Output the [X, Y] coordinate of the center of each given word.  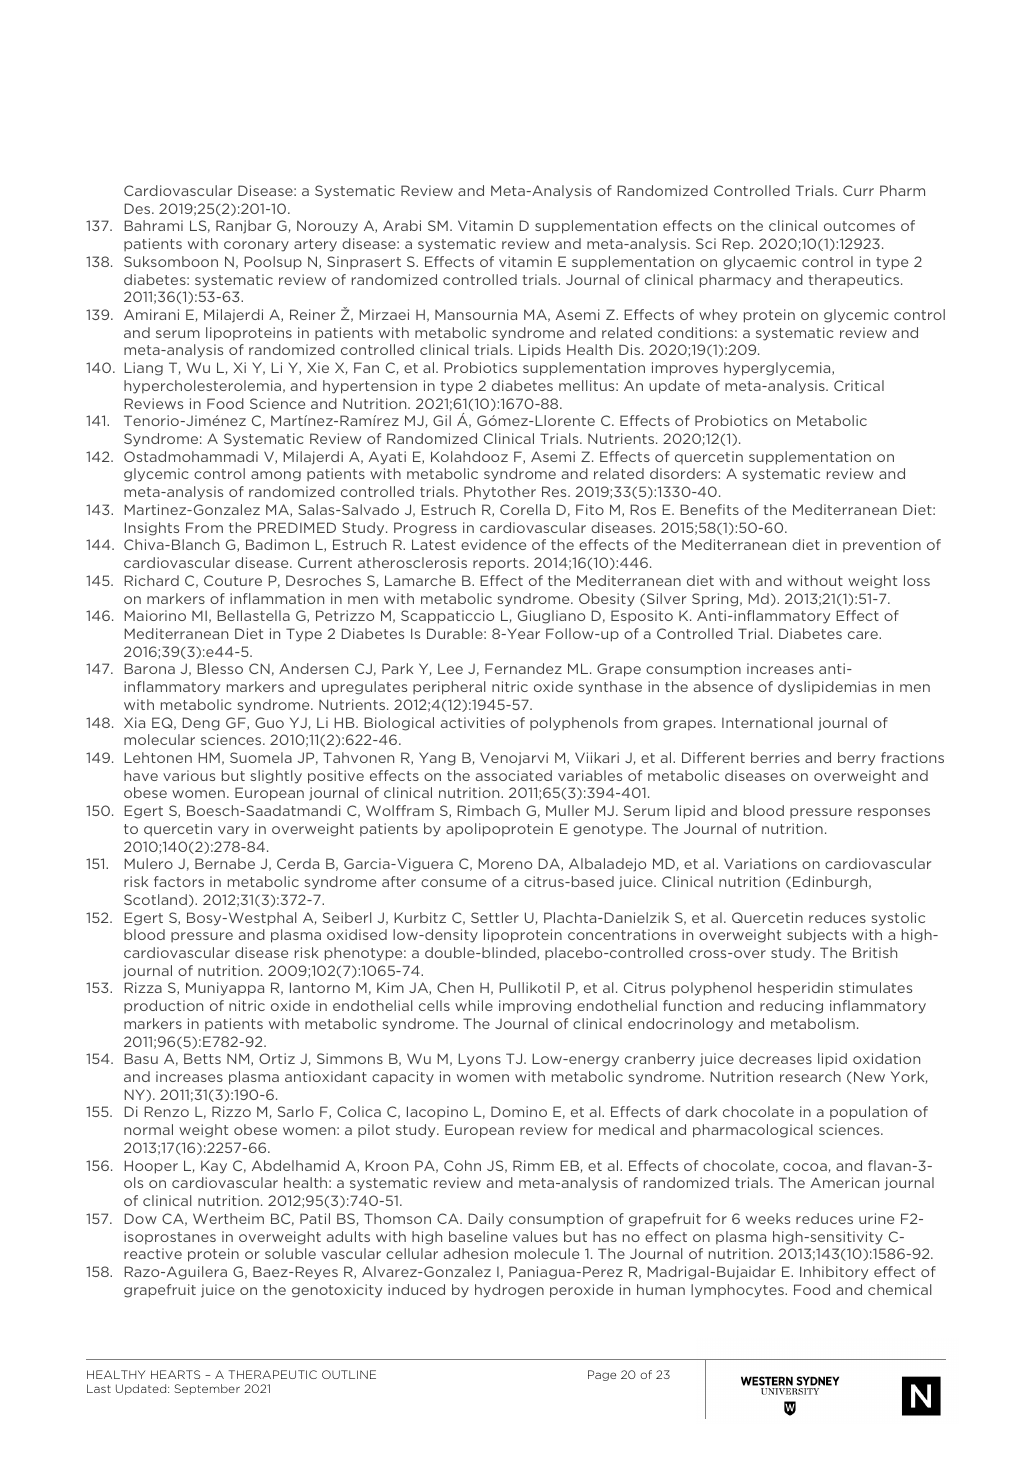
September [207, 1389]
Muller [567, 810]
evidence [493, 544]
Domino [519, 1111]
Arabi [402, 225]
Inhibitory [834, 1273]
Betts [202, 1058]
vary [233, 831]
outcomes [859, 226]
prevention [882, 546]
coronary [256, 246]
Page [602, 1375]
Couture [233, 580]
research [810, 1076]
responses [894, 813]
